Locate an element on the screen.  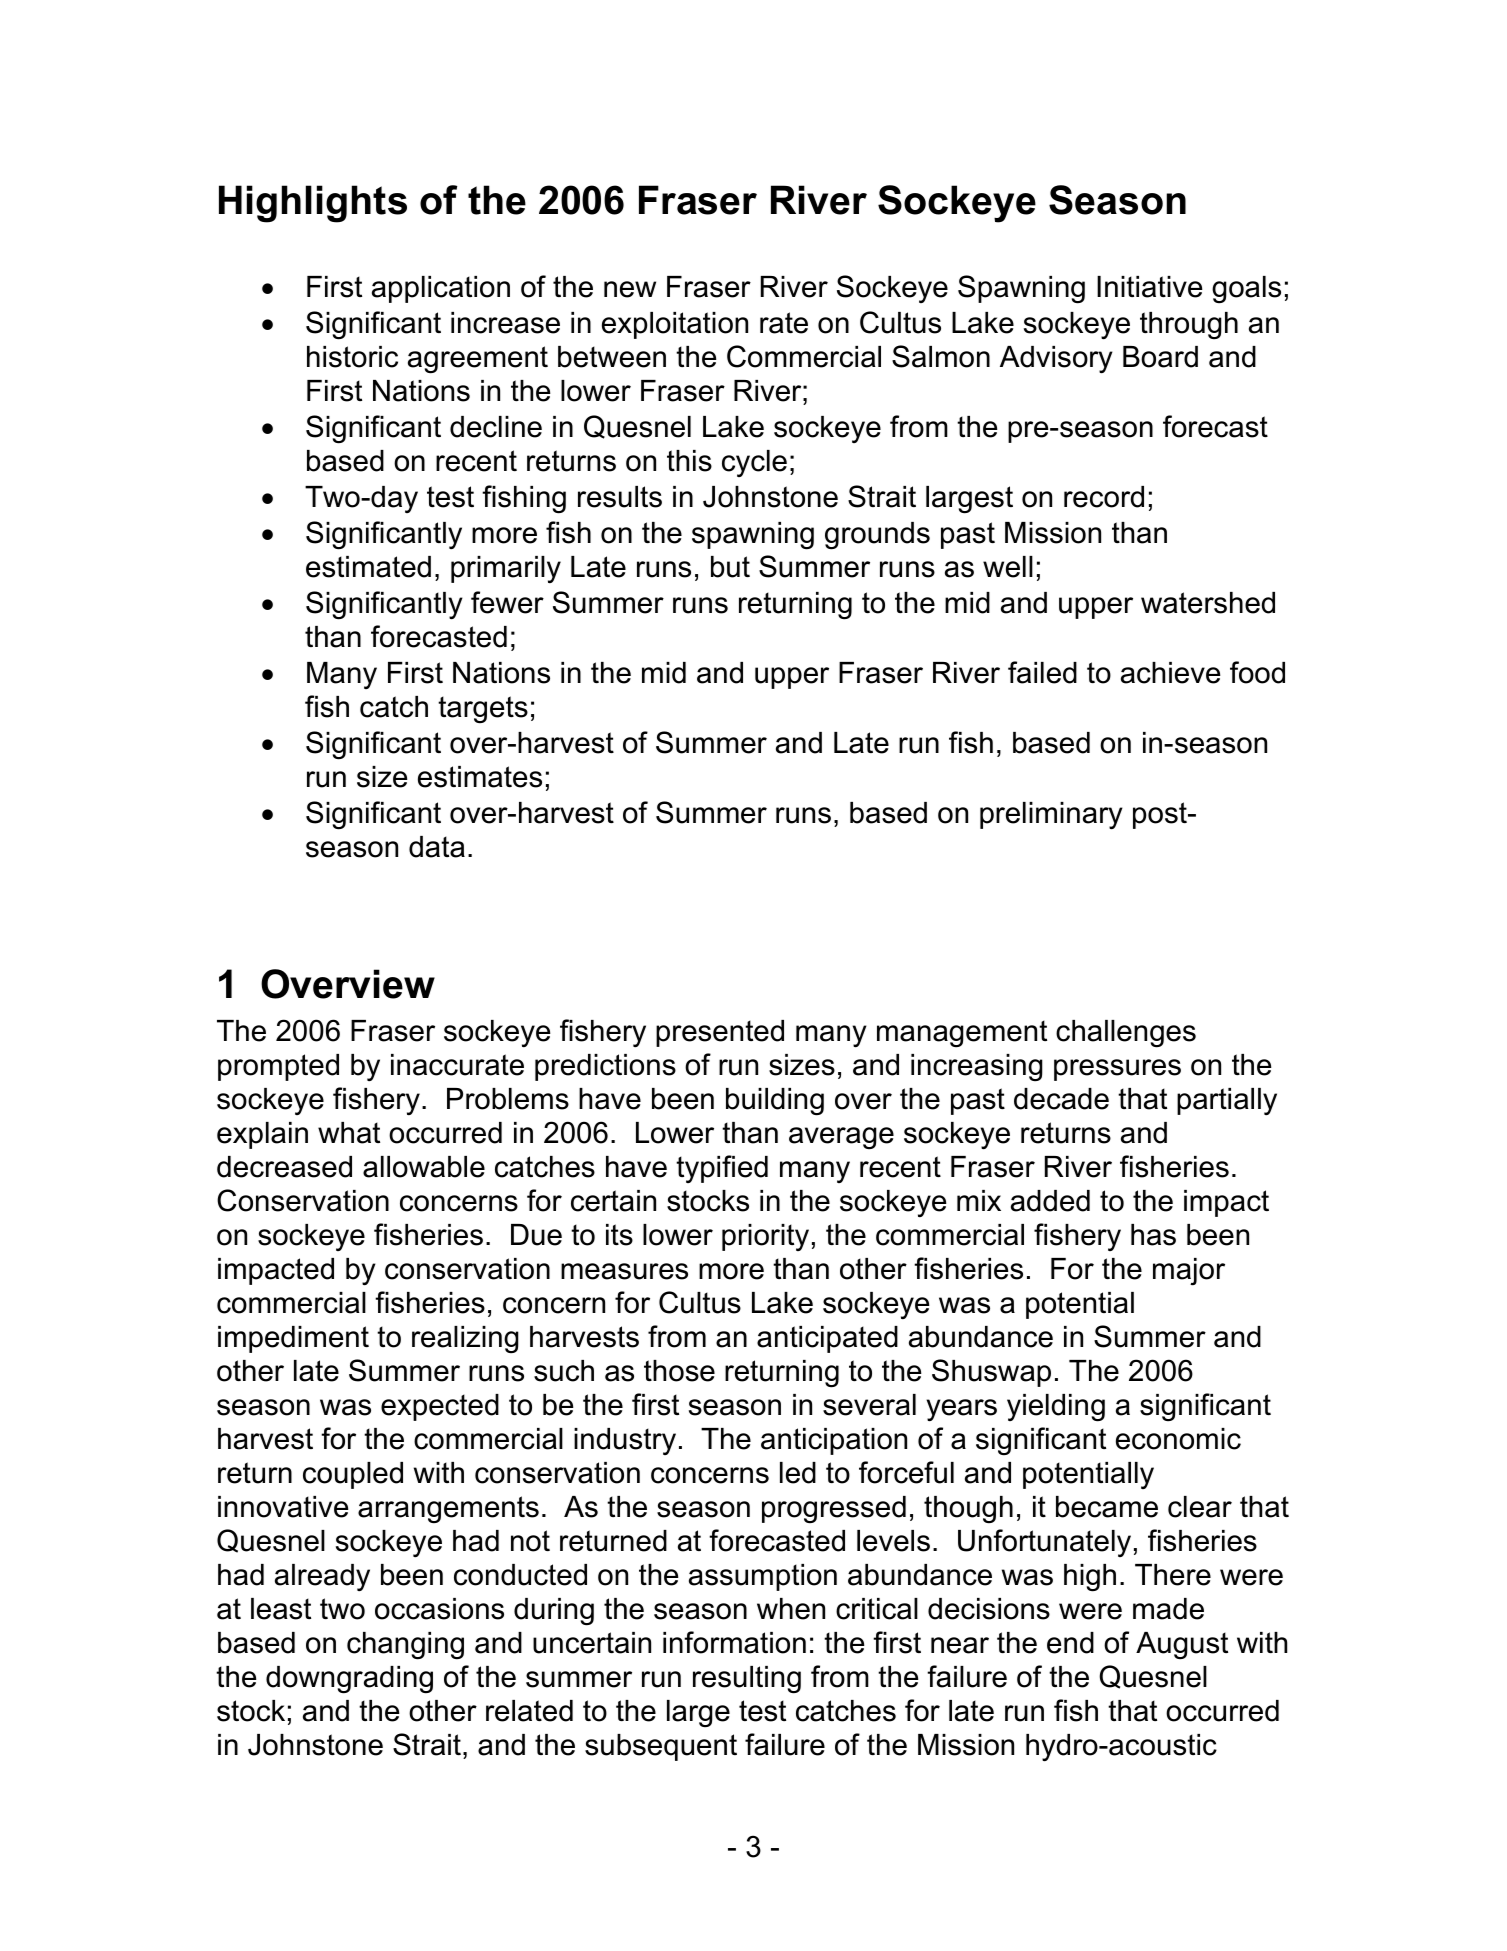
exploitation is located at coordinates (675, 325).
